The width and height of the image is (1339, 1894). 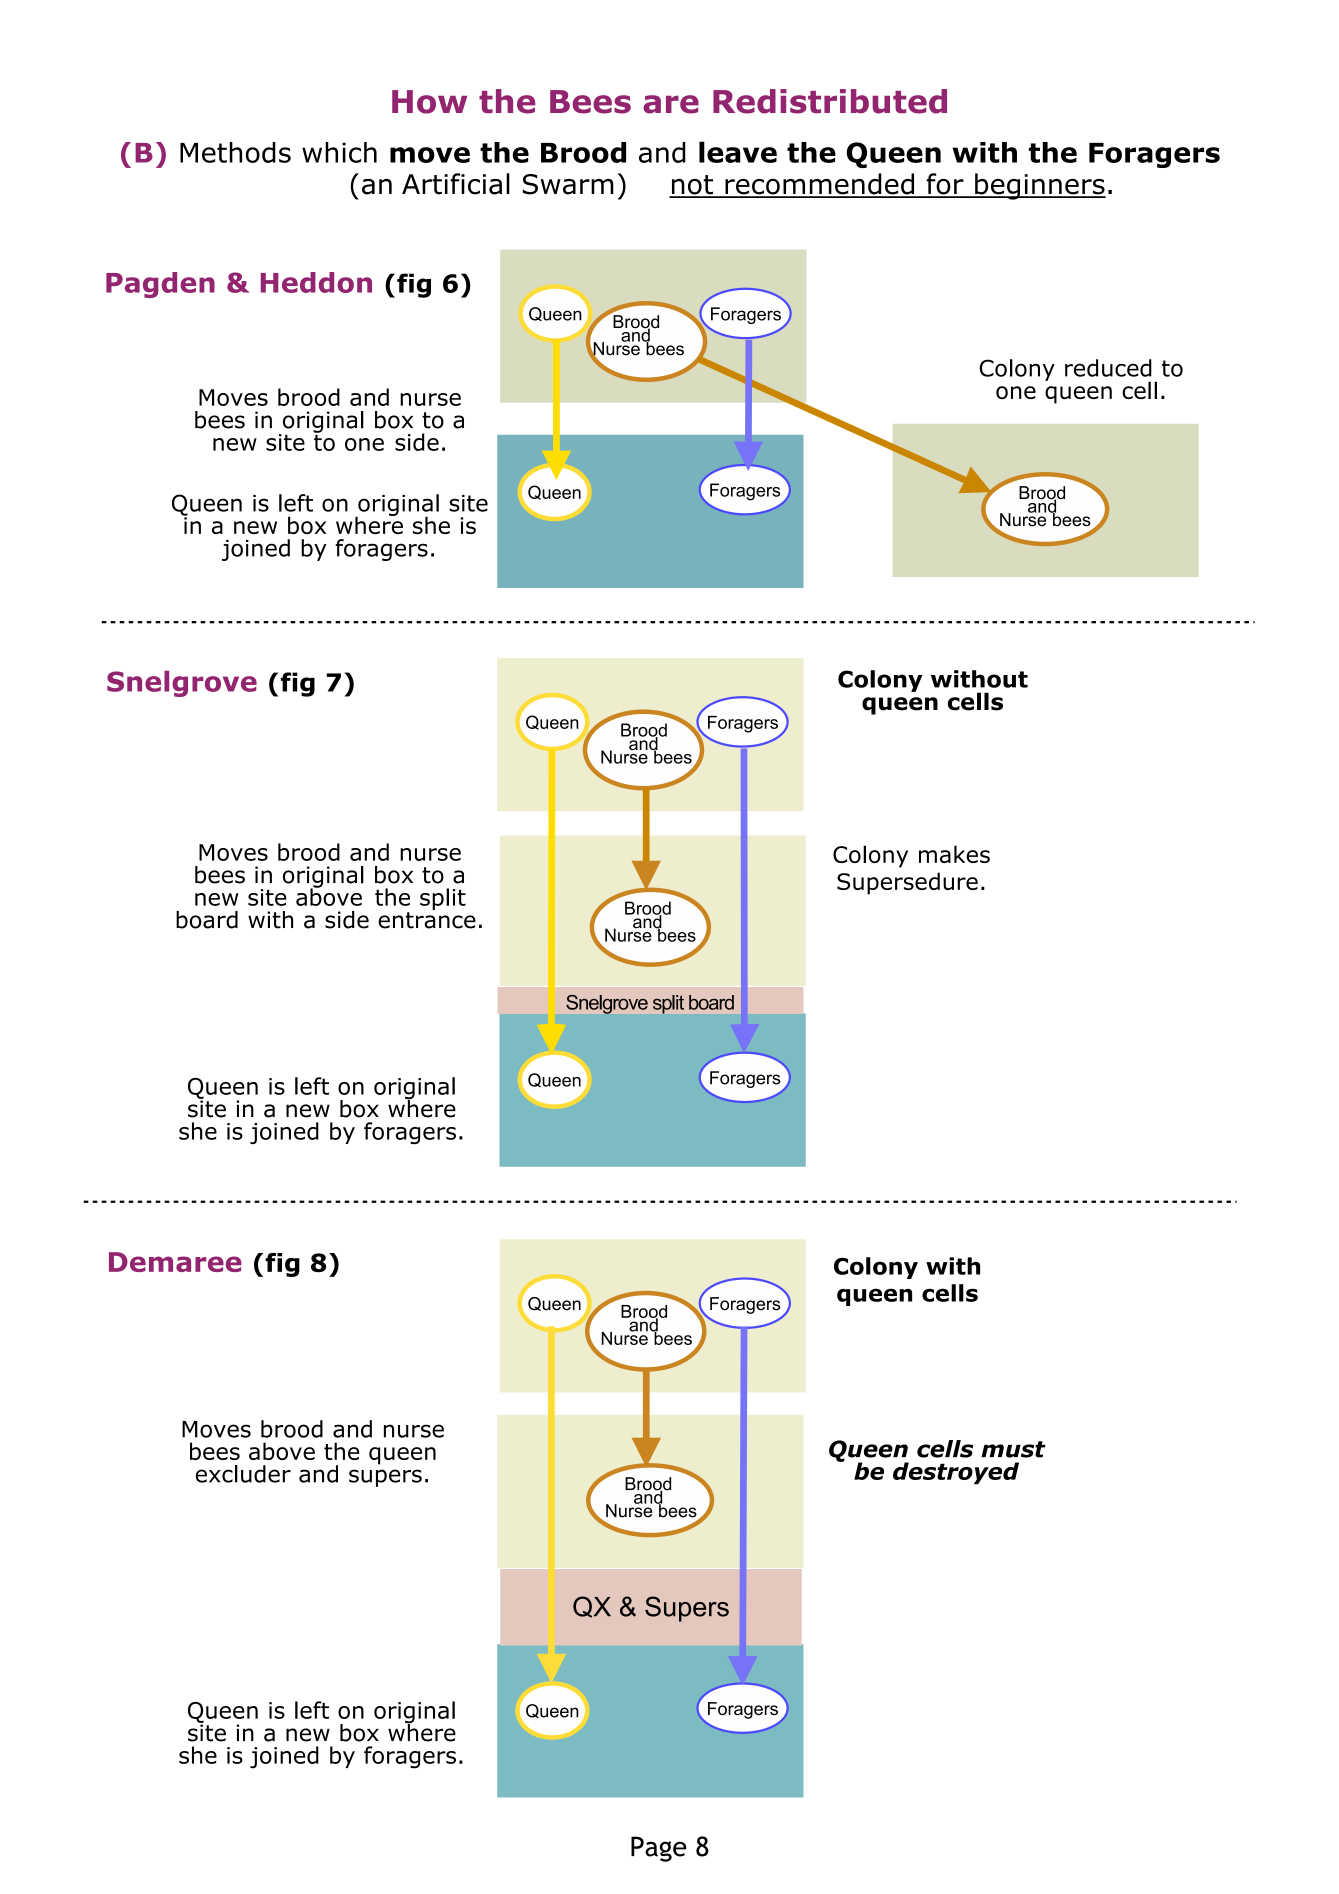 What do you see at coordinates (692, 186) in the image?
I see `not` at bounding box center [692, 186].
